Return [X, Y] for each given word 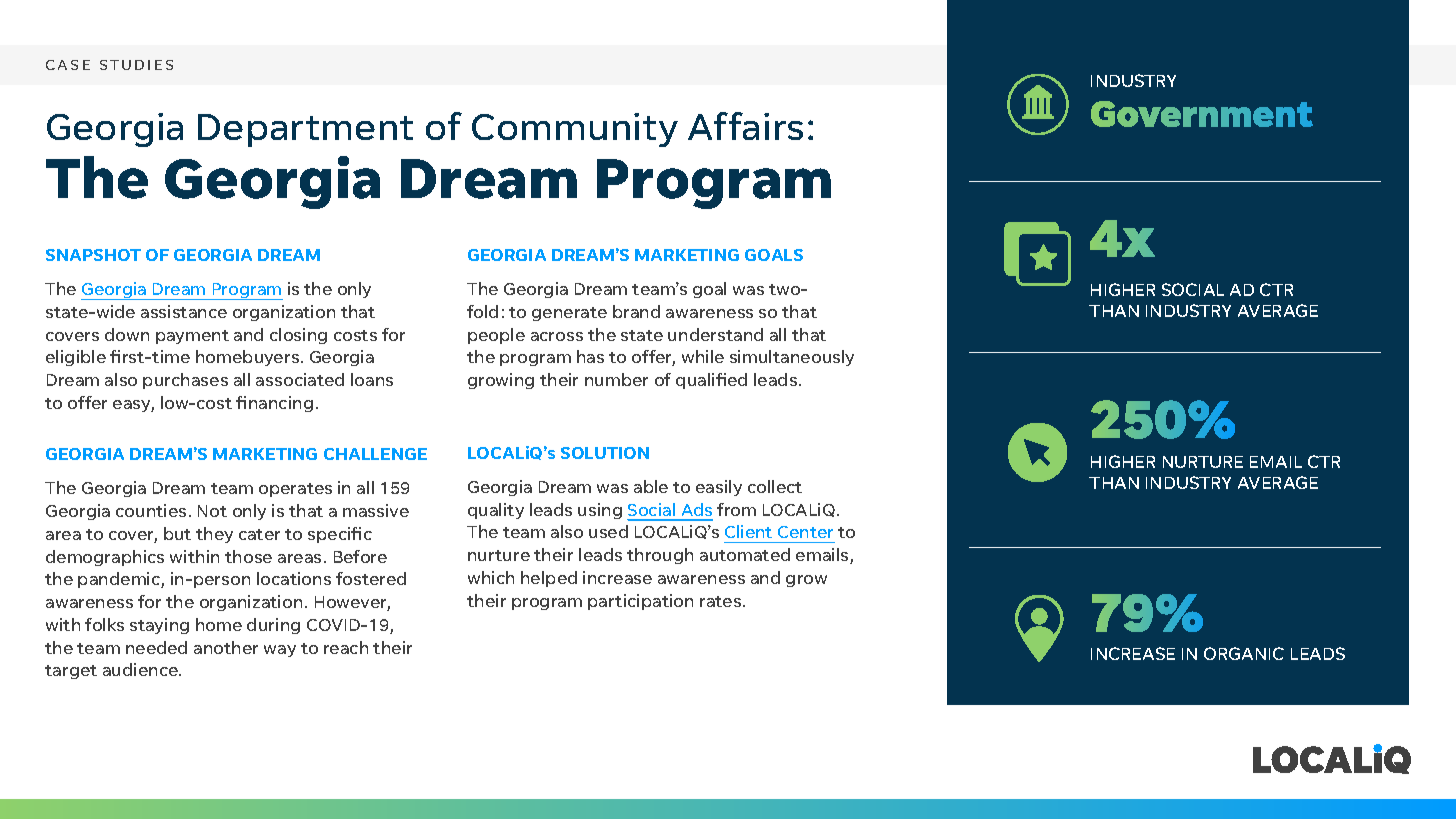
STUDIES [136, 65]
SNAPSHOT [93, 255]
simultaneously [792, 358]
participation [640, 602]
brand [636, 311]
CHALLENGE [375, 454]
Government [1202, 114]
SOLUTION [605, 453]
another [226, 647]
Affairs [745, 126]
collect [775, 486]
